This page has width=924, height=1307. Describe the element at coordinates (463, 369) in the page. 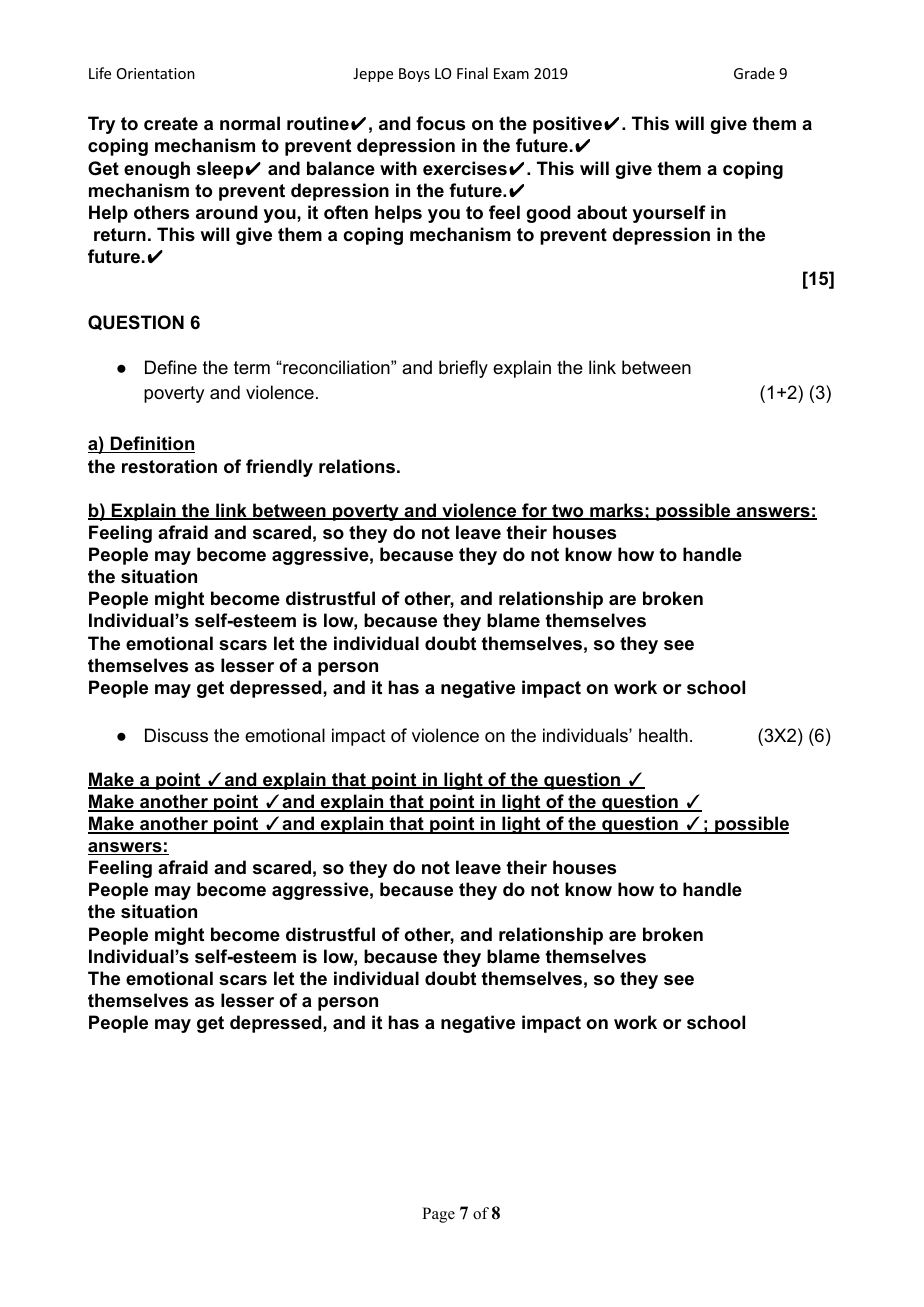

I see `briefly` at that location.
